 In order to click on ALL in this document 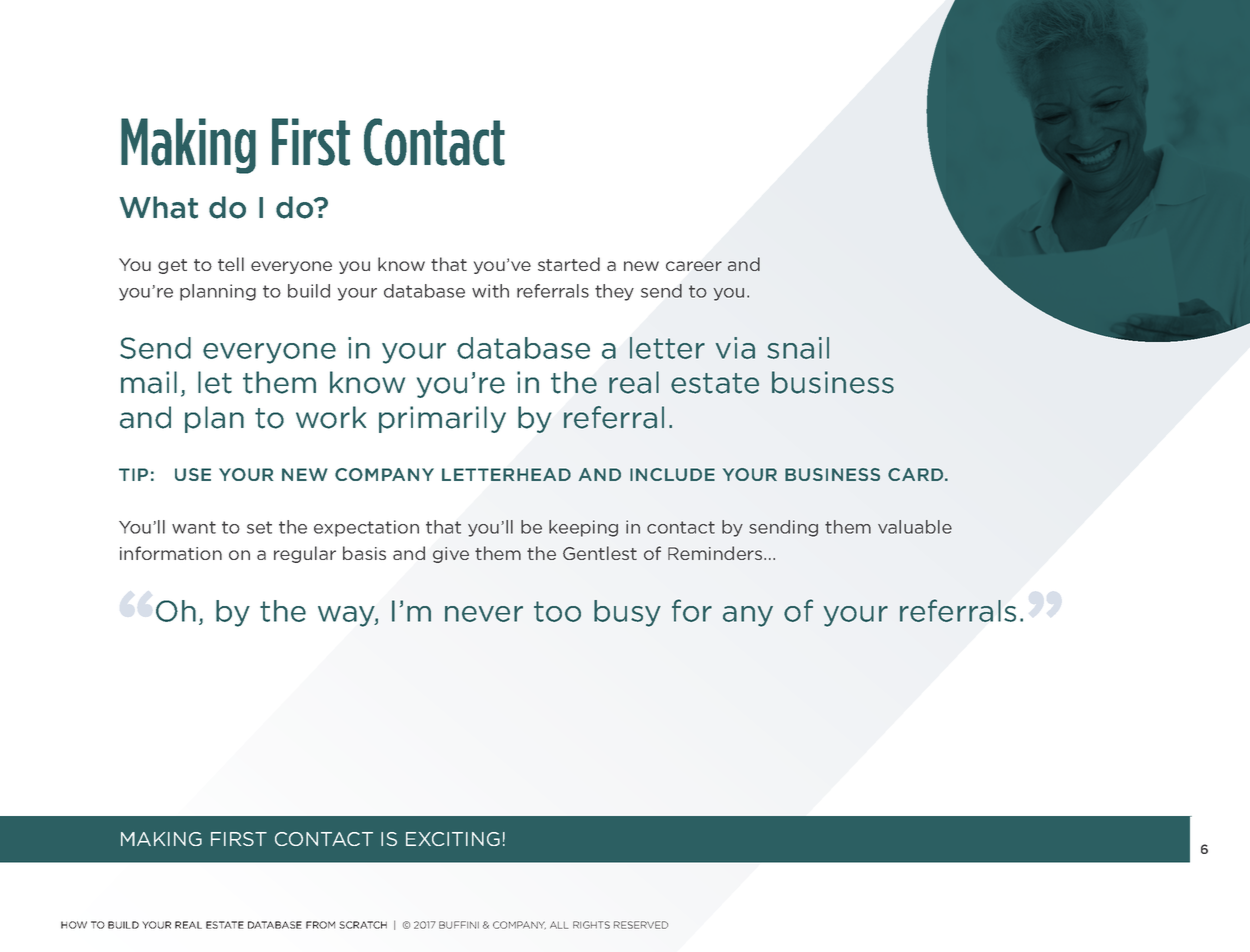, I will do `click(559, 925)`.
